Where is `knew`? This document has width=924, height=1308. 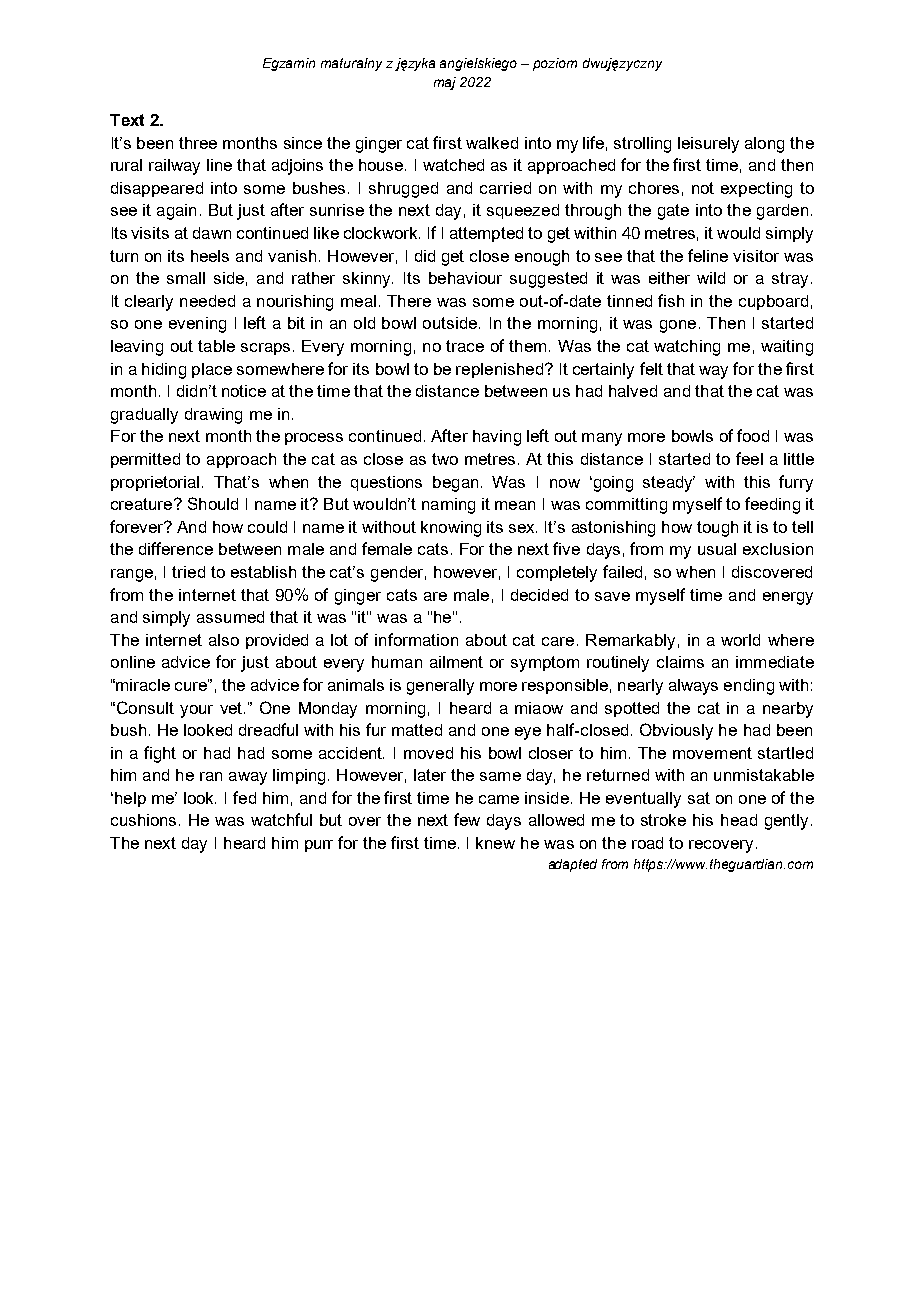
knew is located at coordinates (495, 843).
